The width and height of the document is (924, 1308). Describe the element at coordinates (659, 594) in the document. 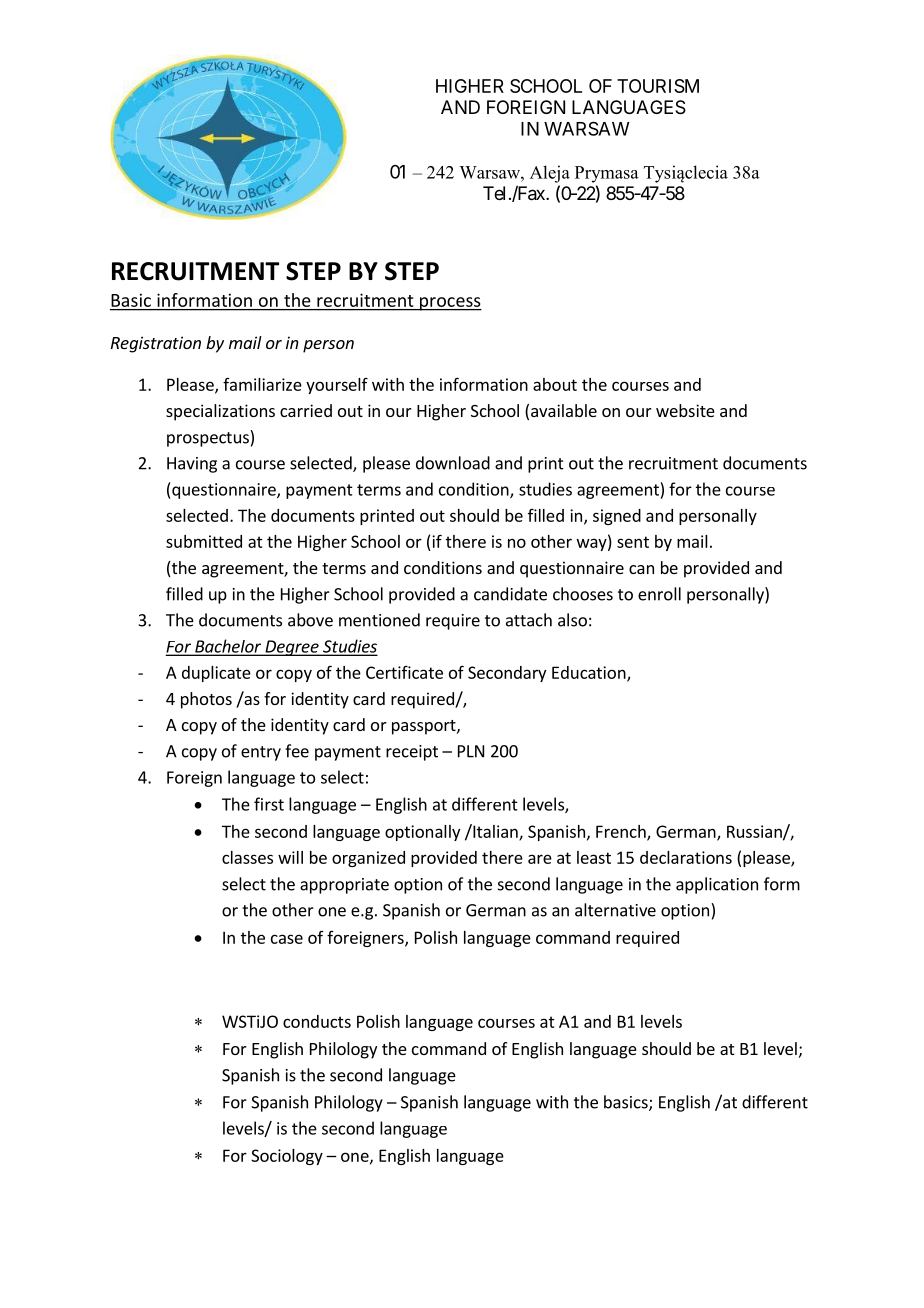

I see `enroll` at that location.
